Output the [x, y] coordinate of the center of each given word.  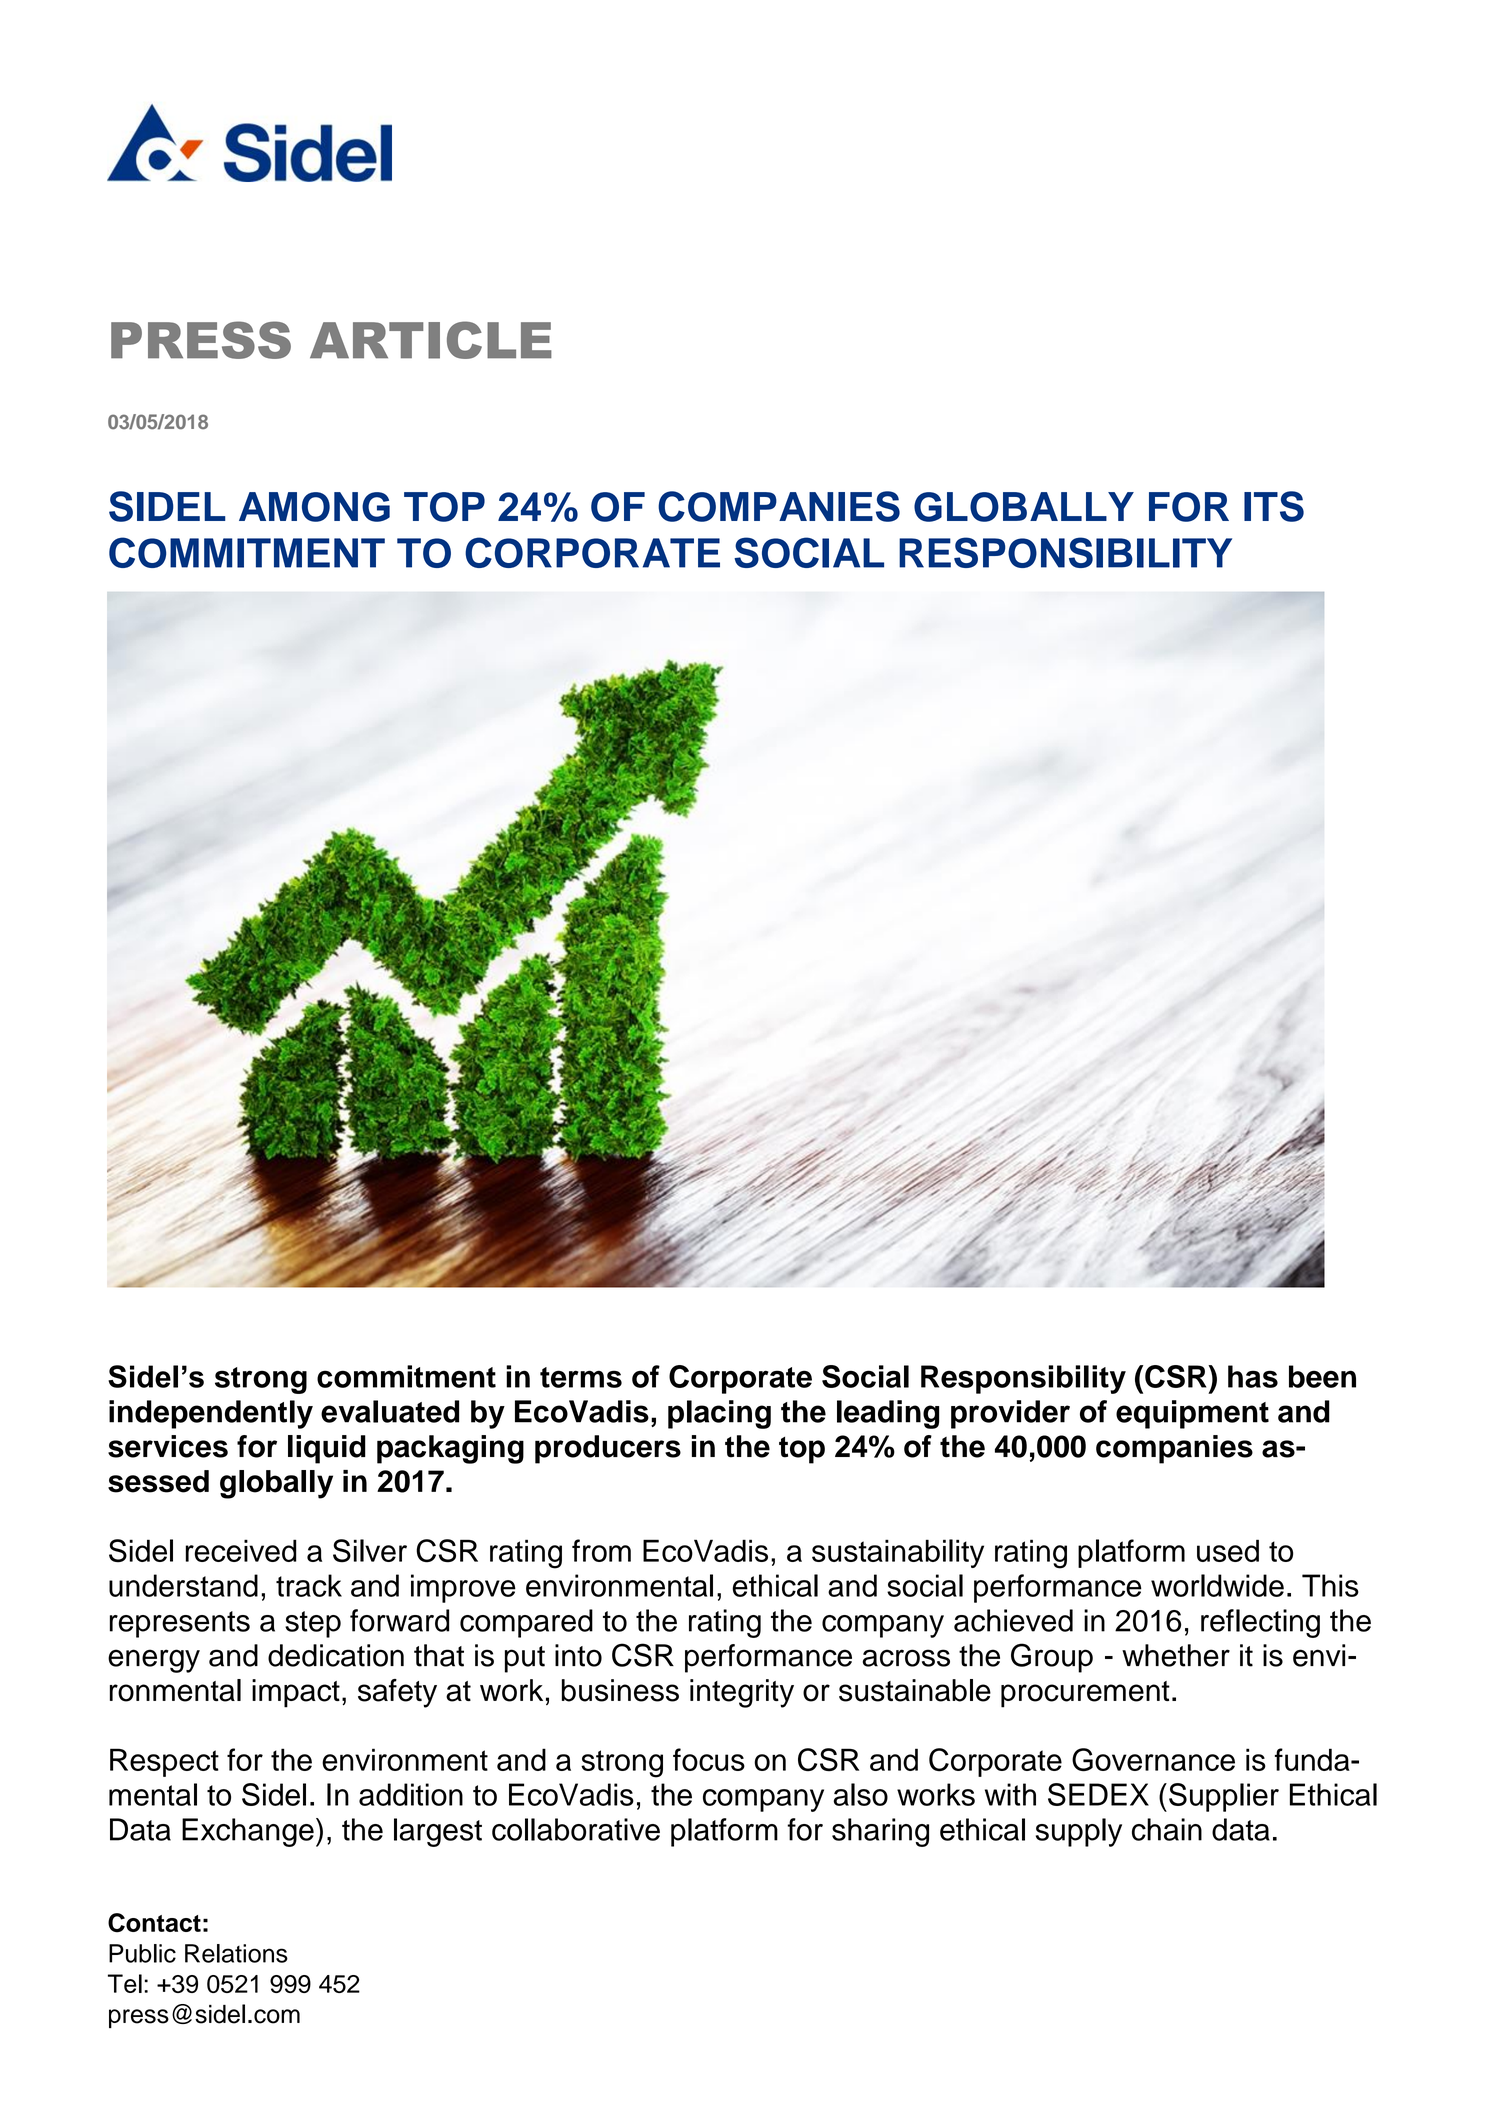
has [1253, 1376]
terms [581, 1377]
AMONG [314, 507]
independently [211, 1414]
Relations [236, 1953]
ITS [1274, 506]
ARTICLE [431, 340]
